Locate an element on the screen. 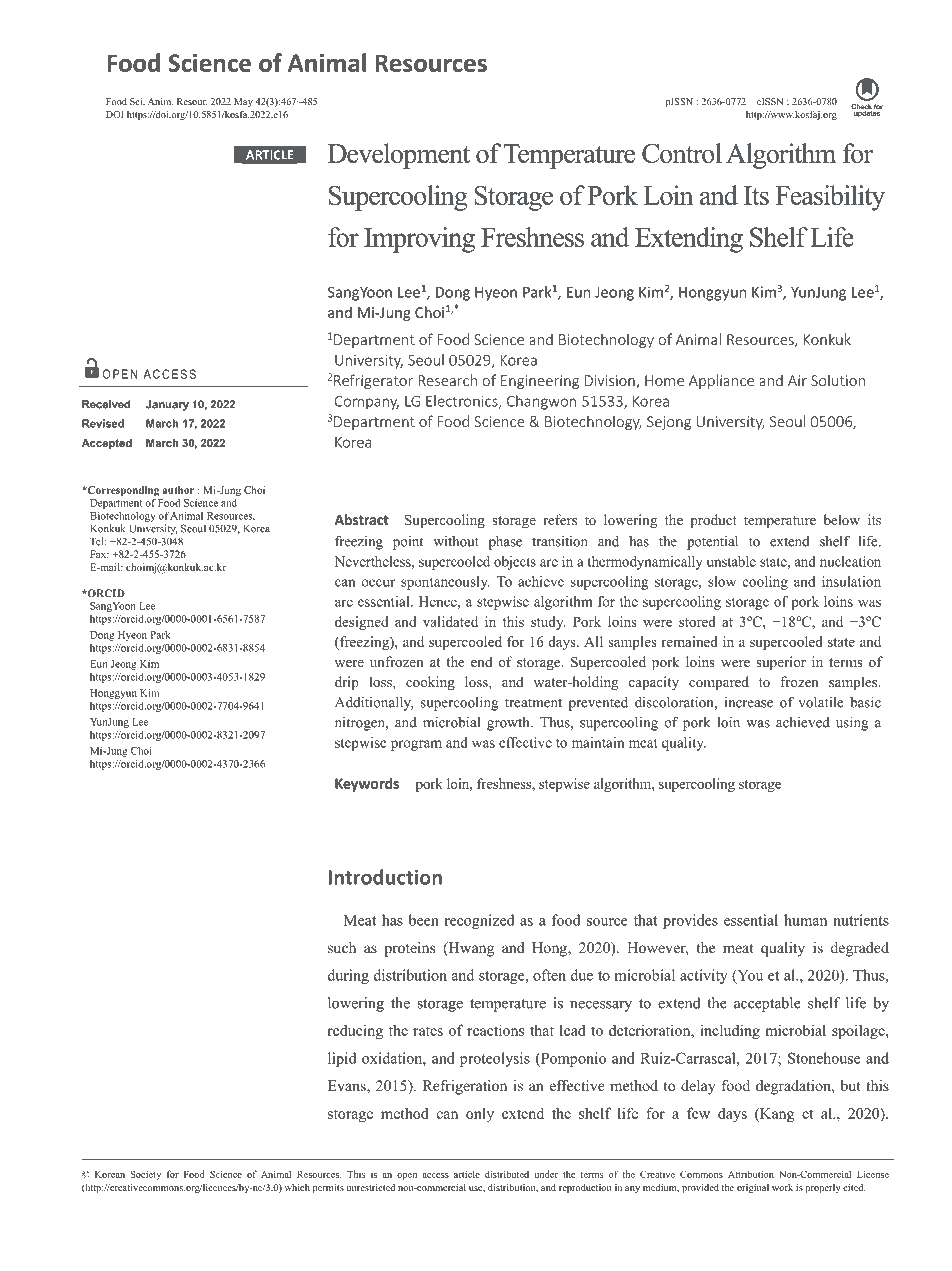 This screenshot has width=952, height=1271. Attribution is located at coordinates (751, 1174).
